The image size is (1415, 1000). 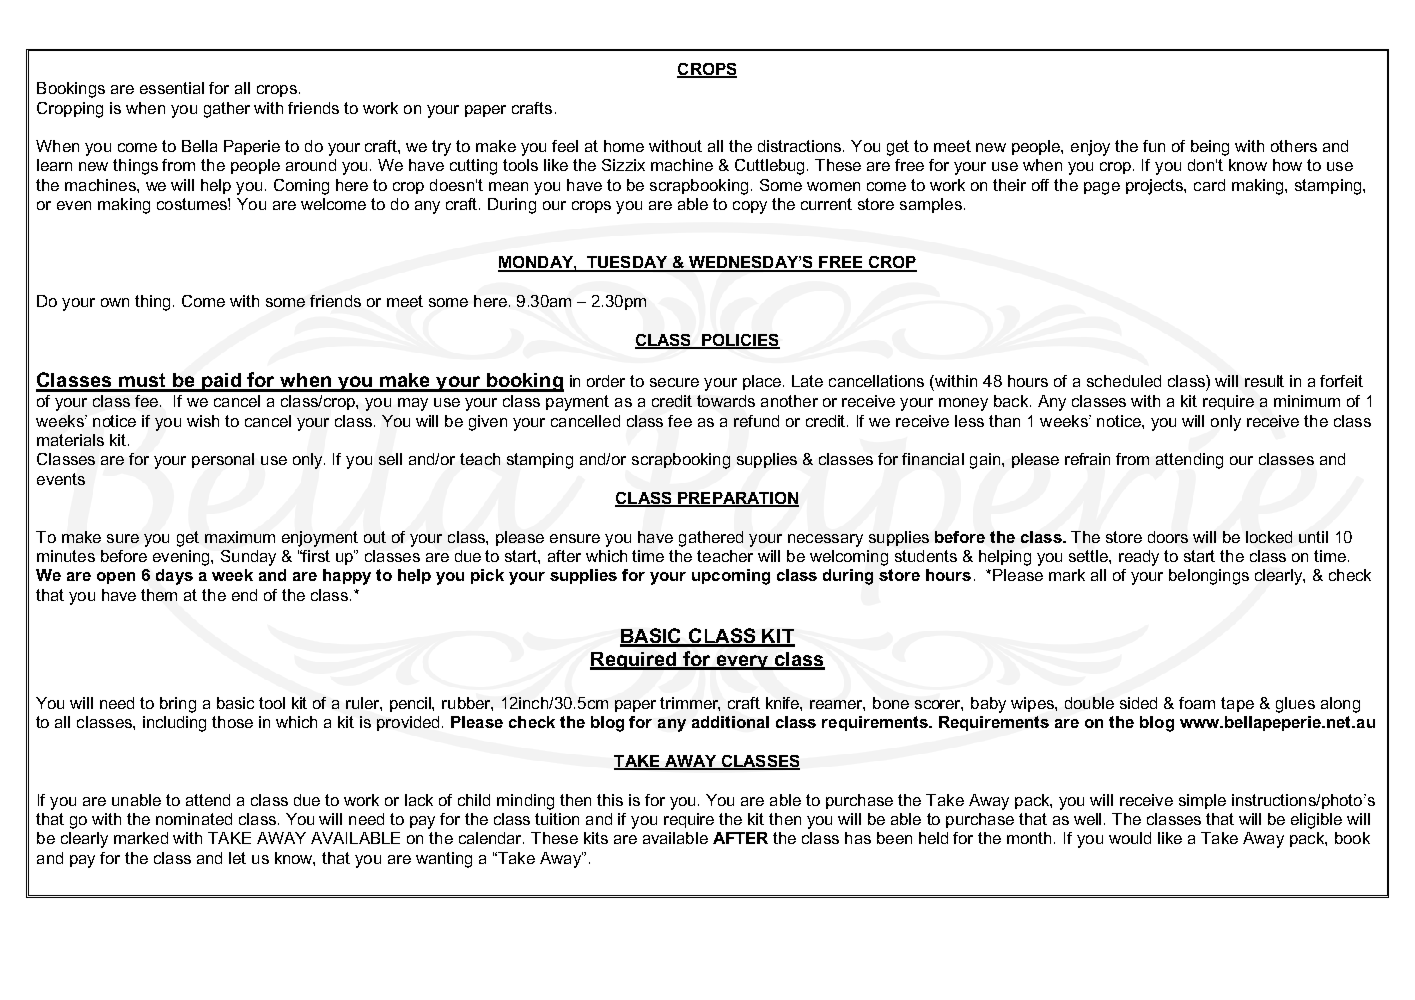 I want to click on would, so click(x=1130, y=838).
